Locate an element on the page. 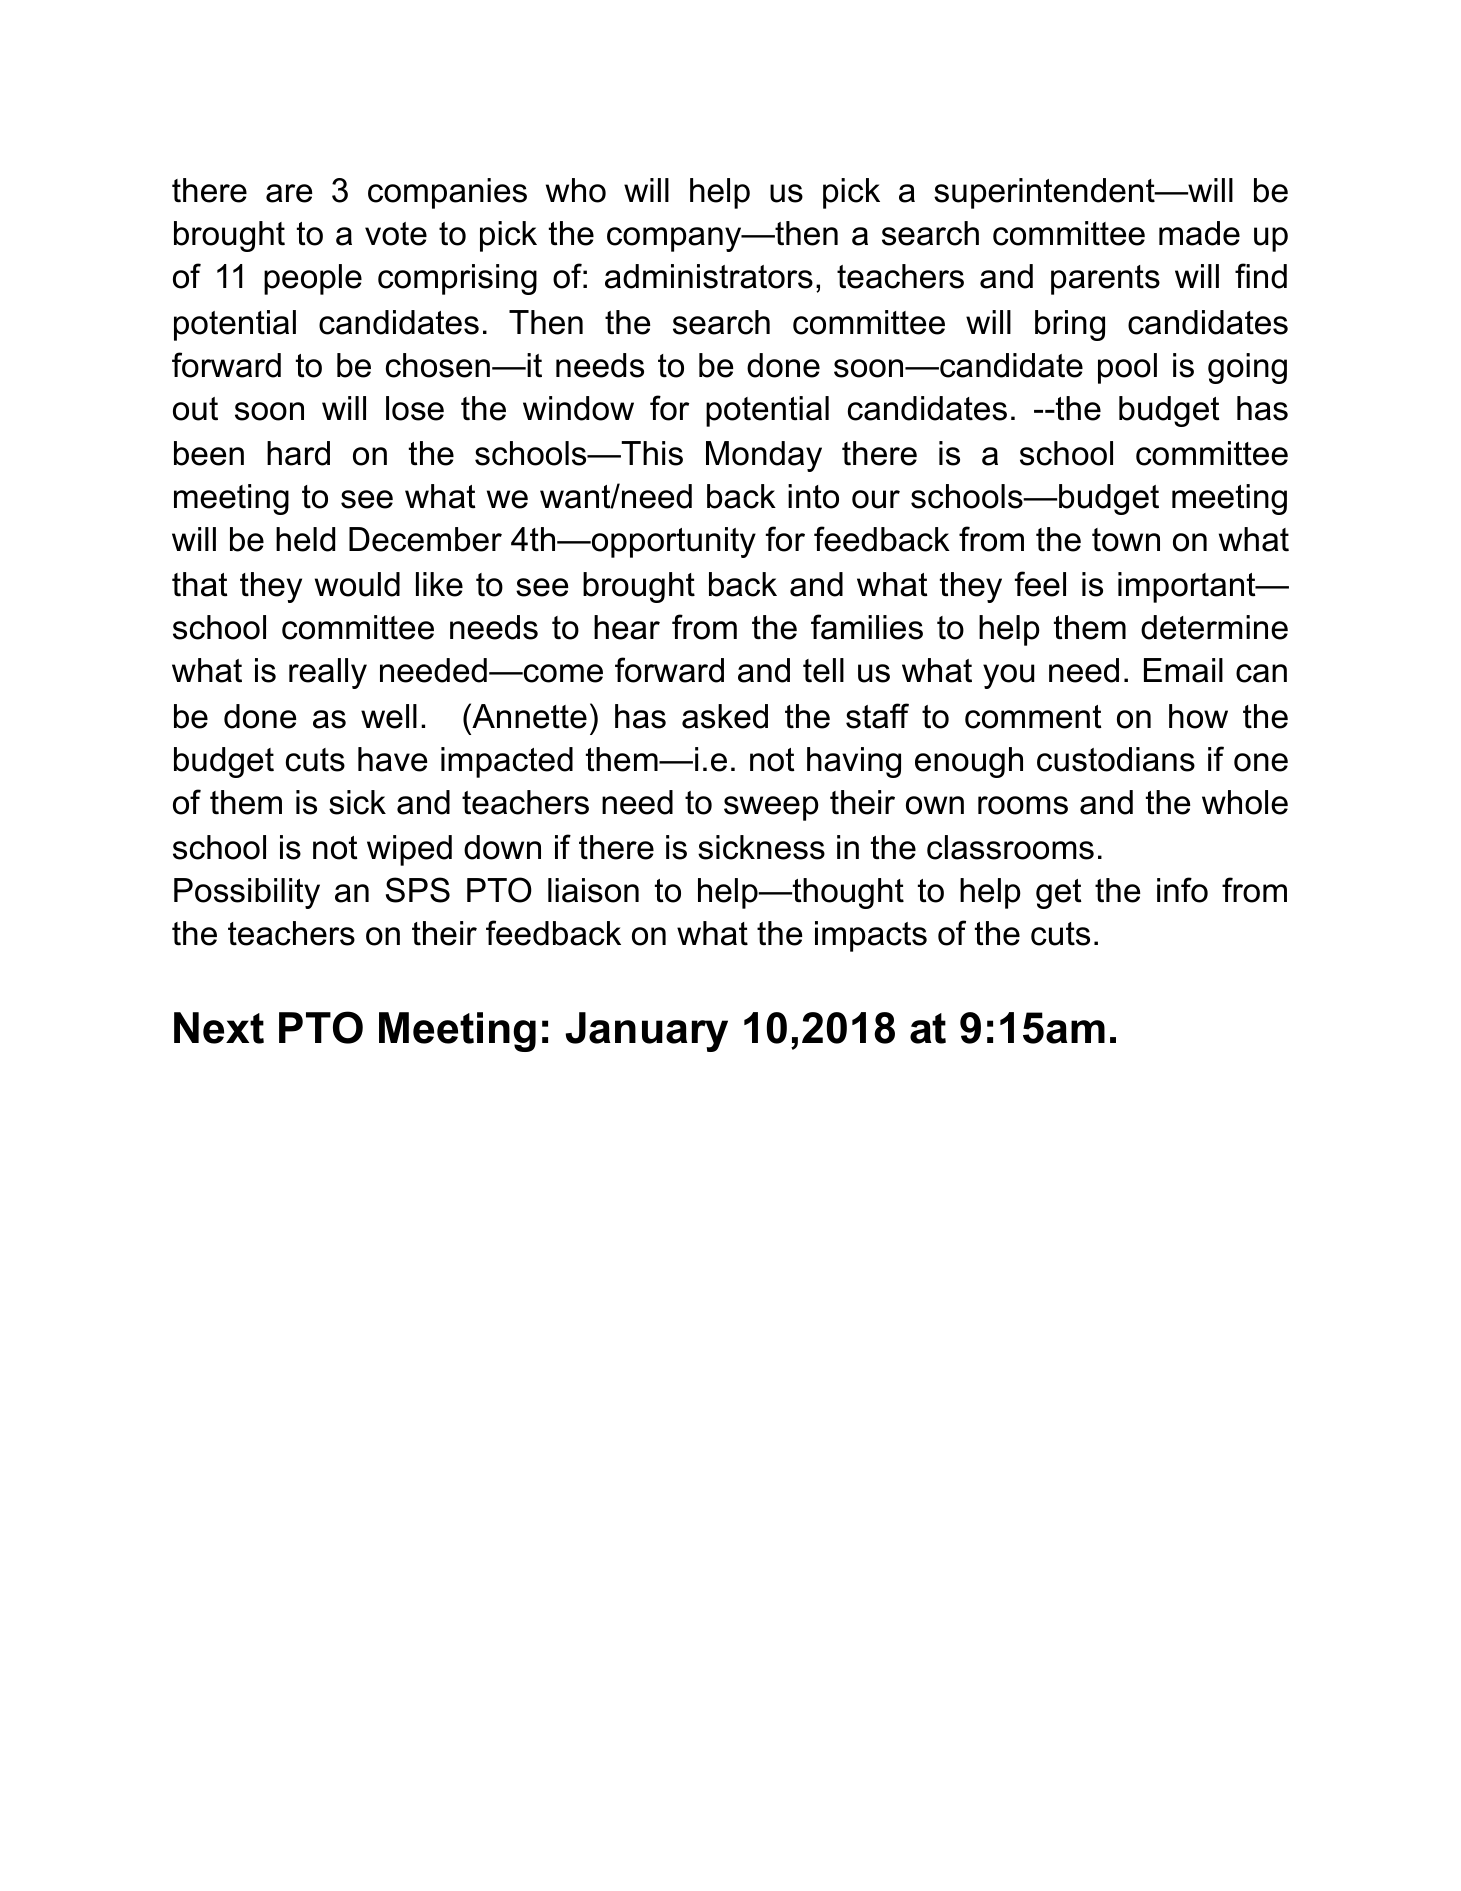  wiped is located at coordinates (409, 850).
